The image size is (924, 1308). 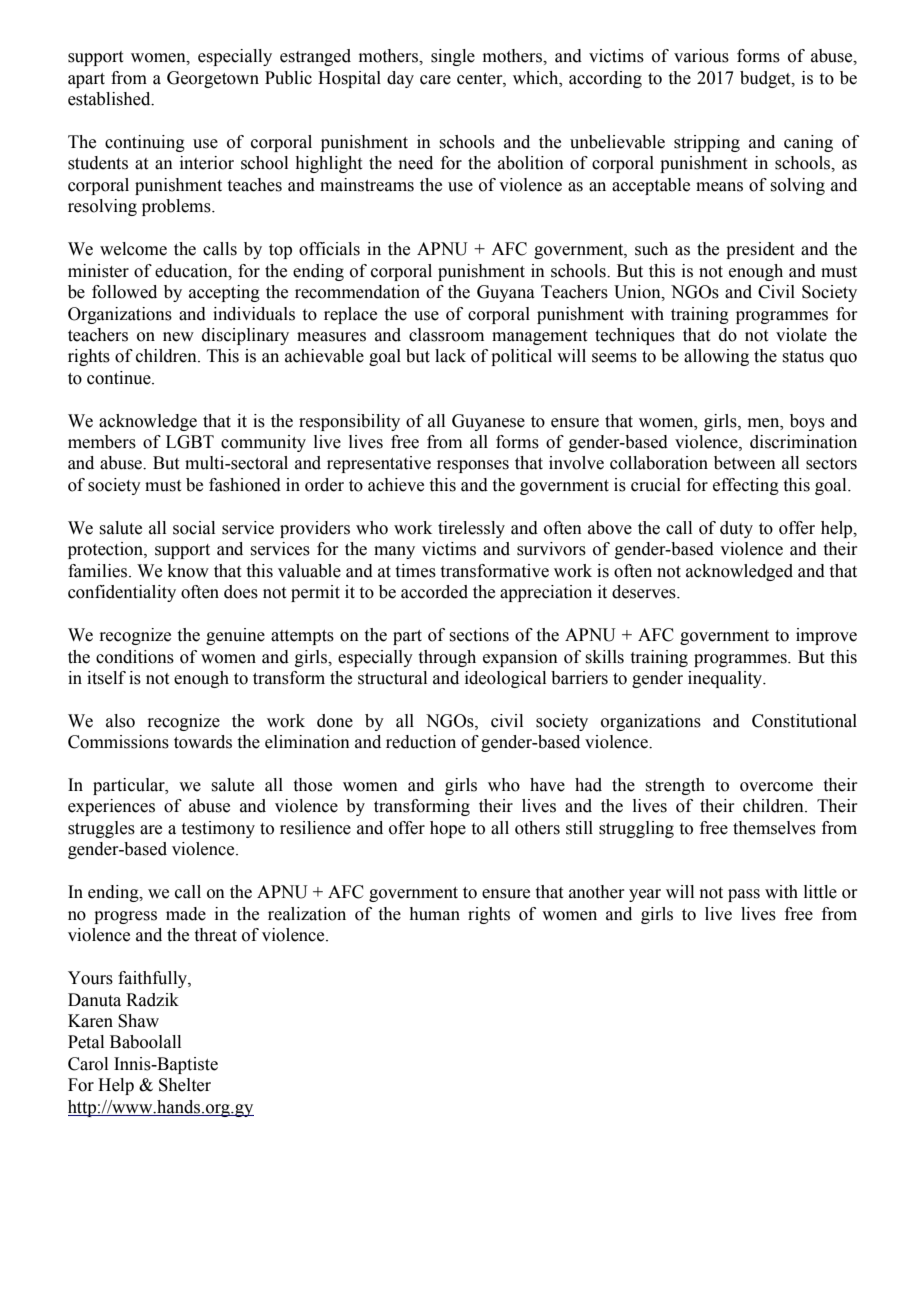 What do you see at coordinates (185, 1085) in the screenshot?
I see `Shelter` at bounding box center [185, 1085].
